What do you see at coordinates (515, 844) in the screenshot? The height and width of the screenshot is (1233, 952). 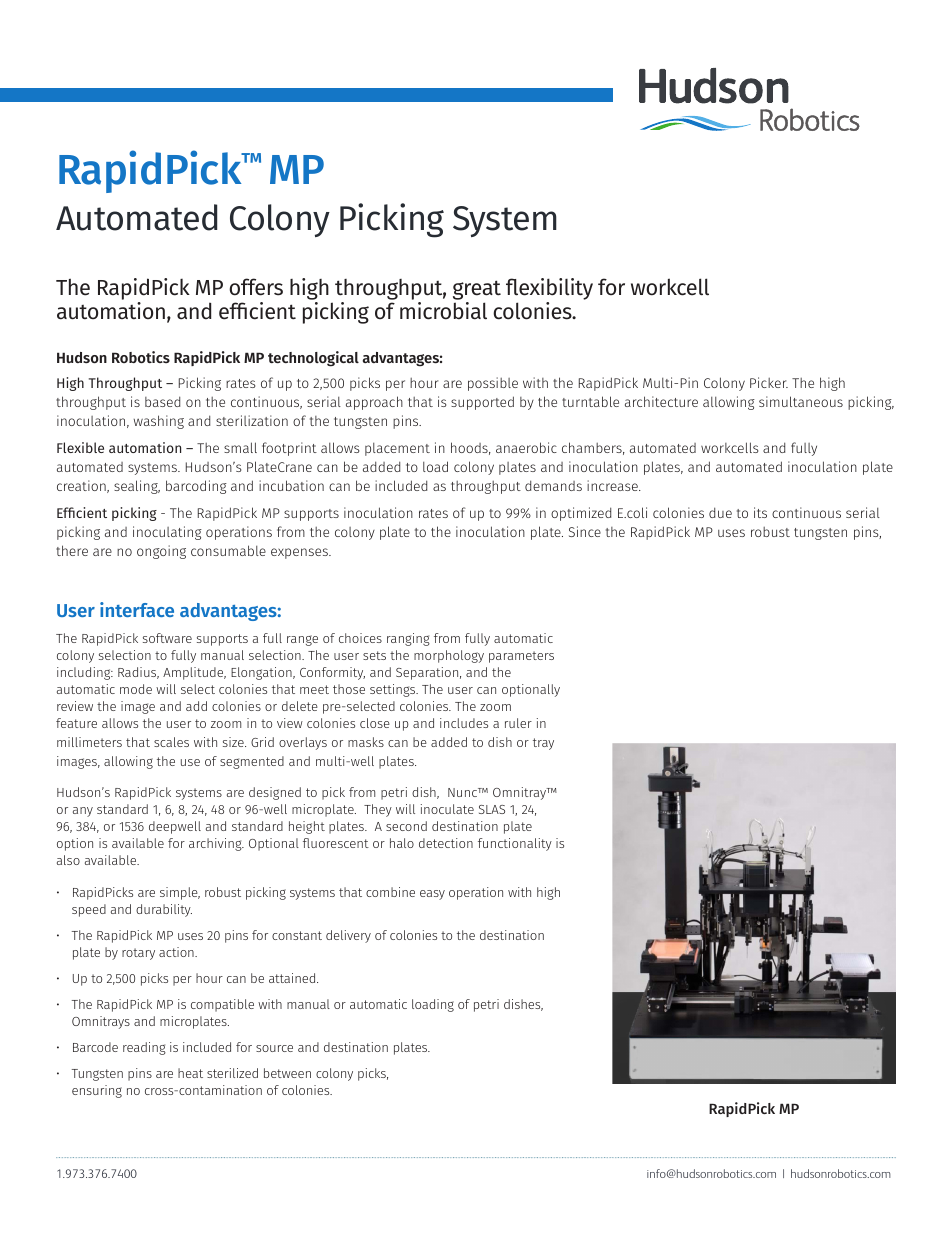 I see `functionality` at bounding box center [515, 844].
